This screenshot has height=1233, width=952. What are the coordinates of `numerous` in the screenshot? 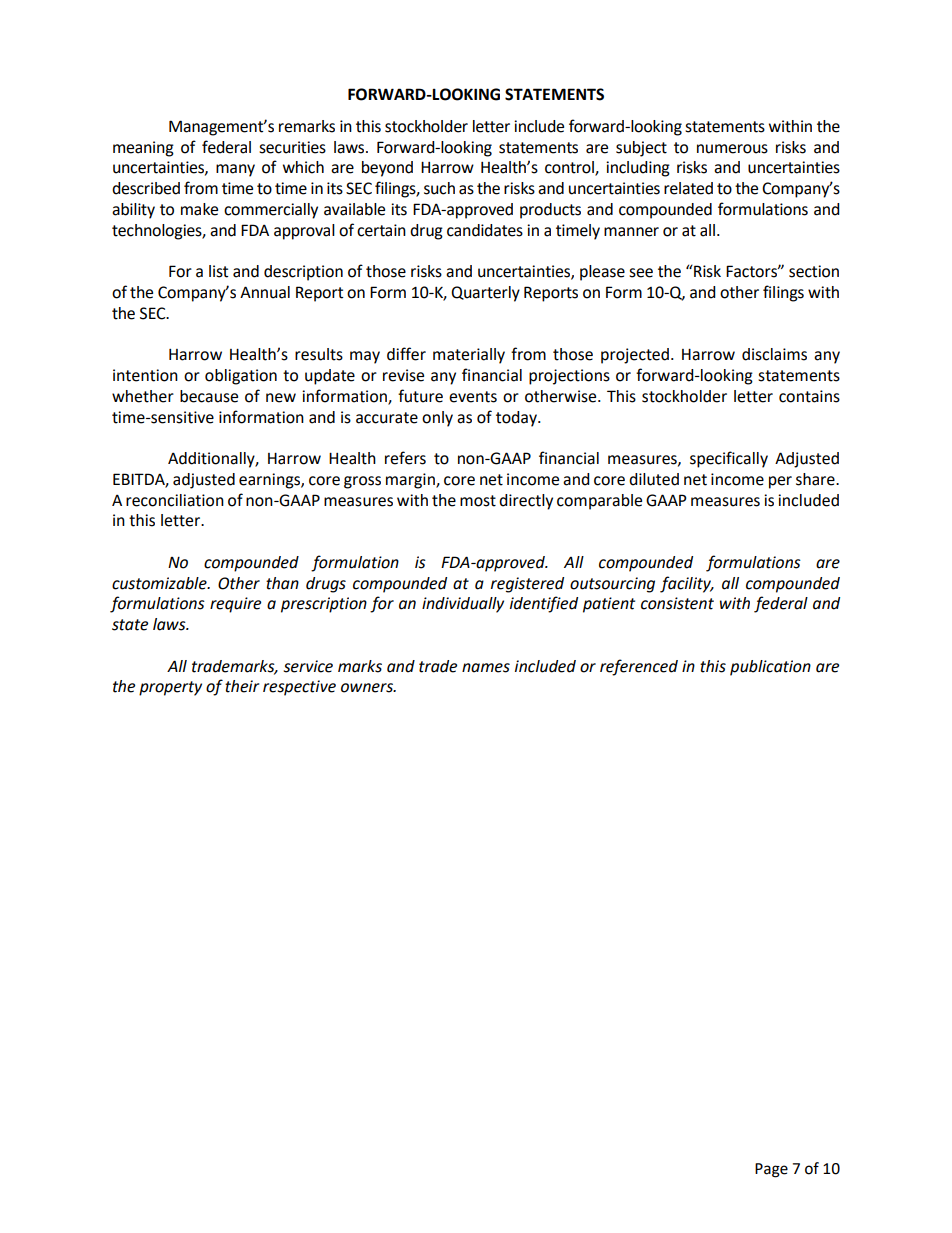 It's located at (732, 149).
